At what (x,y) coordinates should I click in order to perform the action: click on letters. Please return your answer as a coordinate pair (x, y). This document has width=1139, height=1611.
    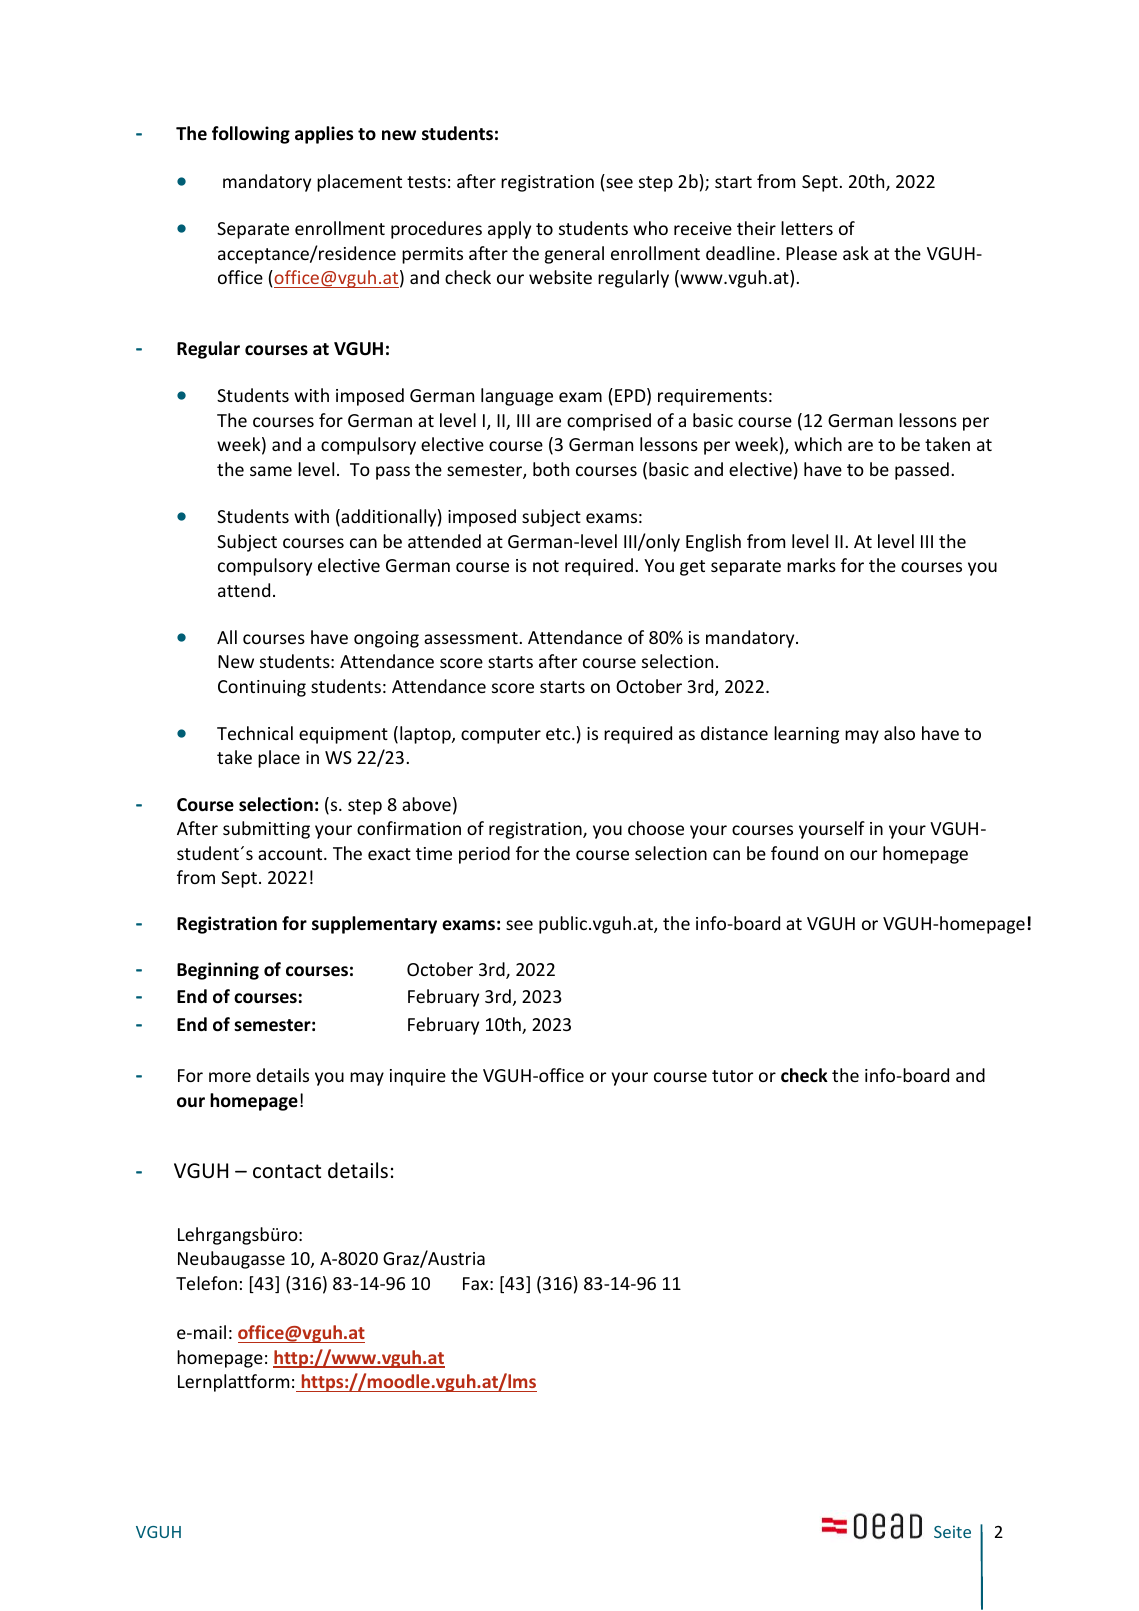
    Looking at the image, I should click on (807, 228).
